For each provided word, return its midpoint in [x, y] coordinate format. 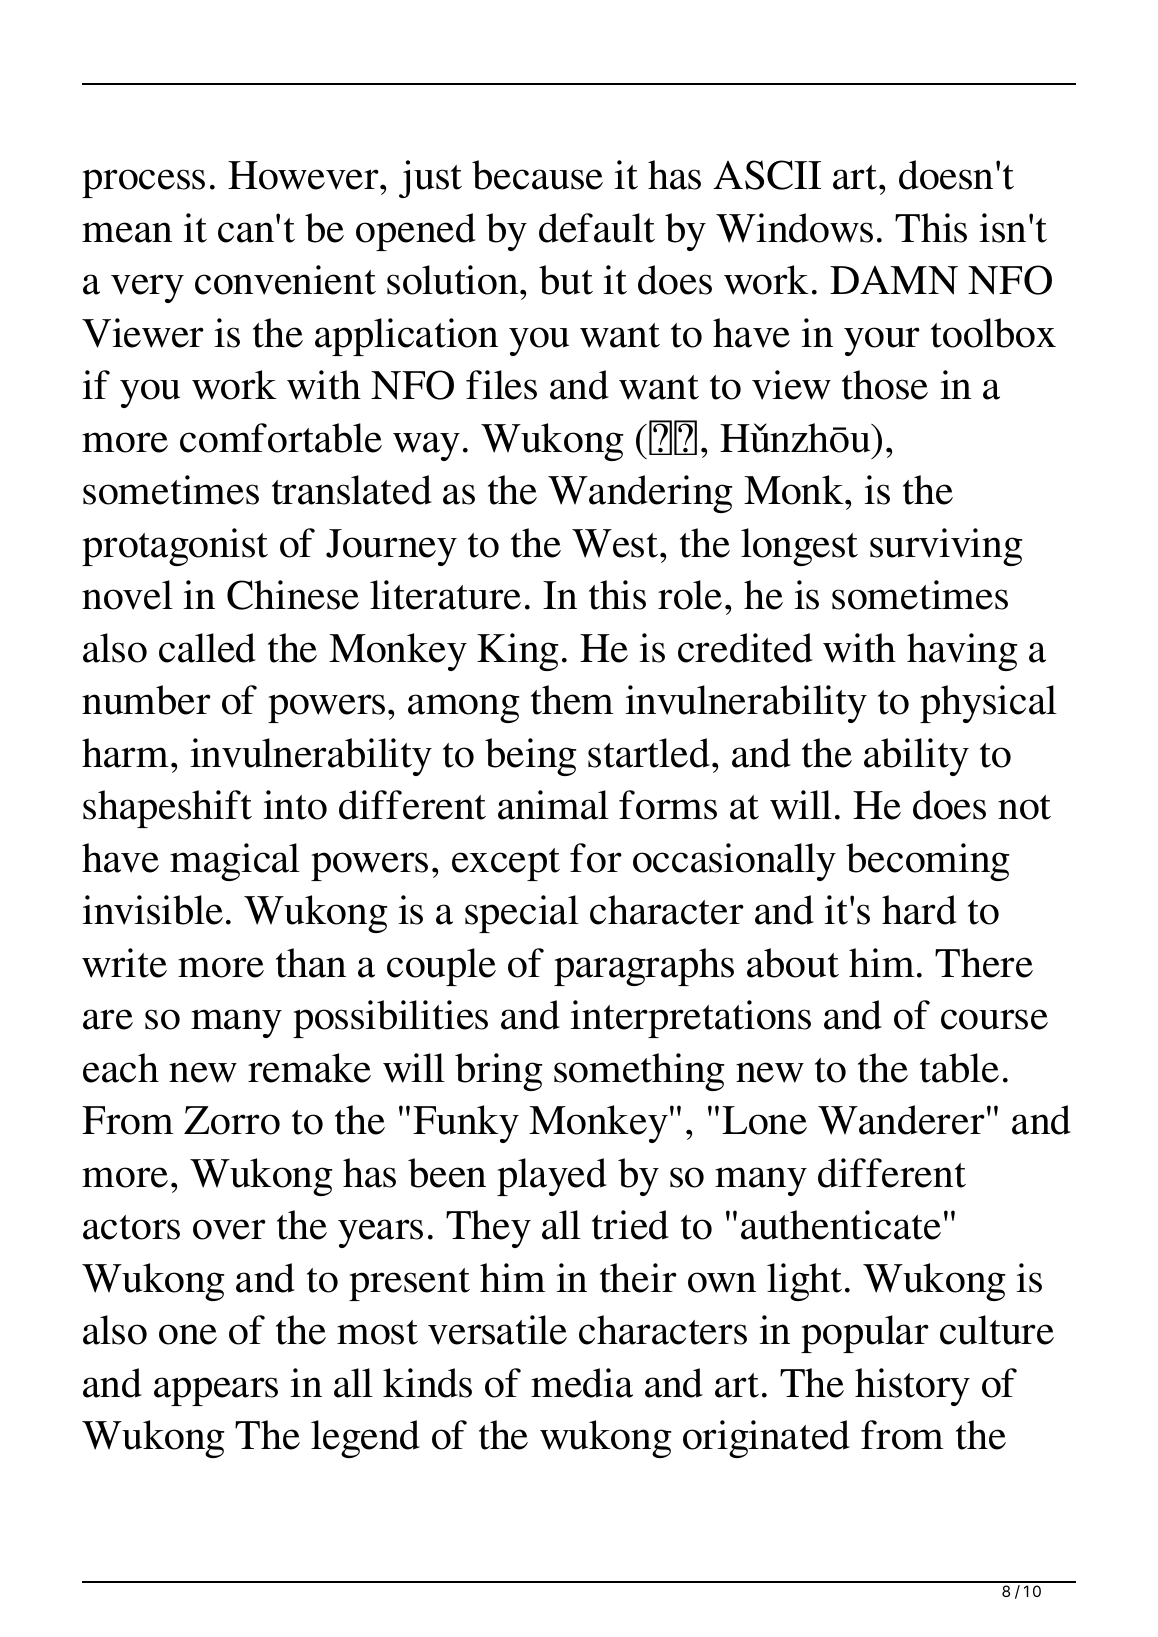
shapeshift [167, 809]
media [582, 1383]
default [597, 228]
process [143, 183]
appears [216, 1391]
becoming [927, 862]
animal [553, 805]
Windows [794, 228]
